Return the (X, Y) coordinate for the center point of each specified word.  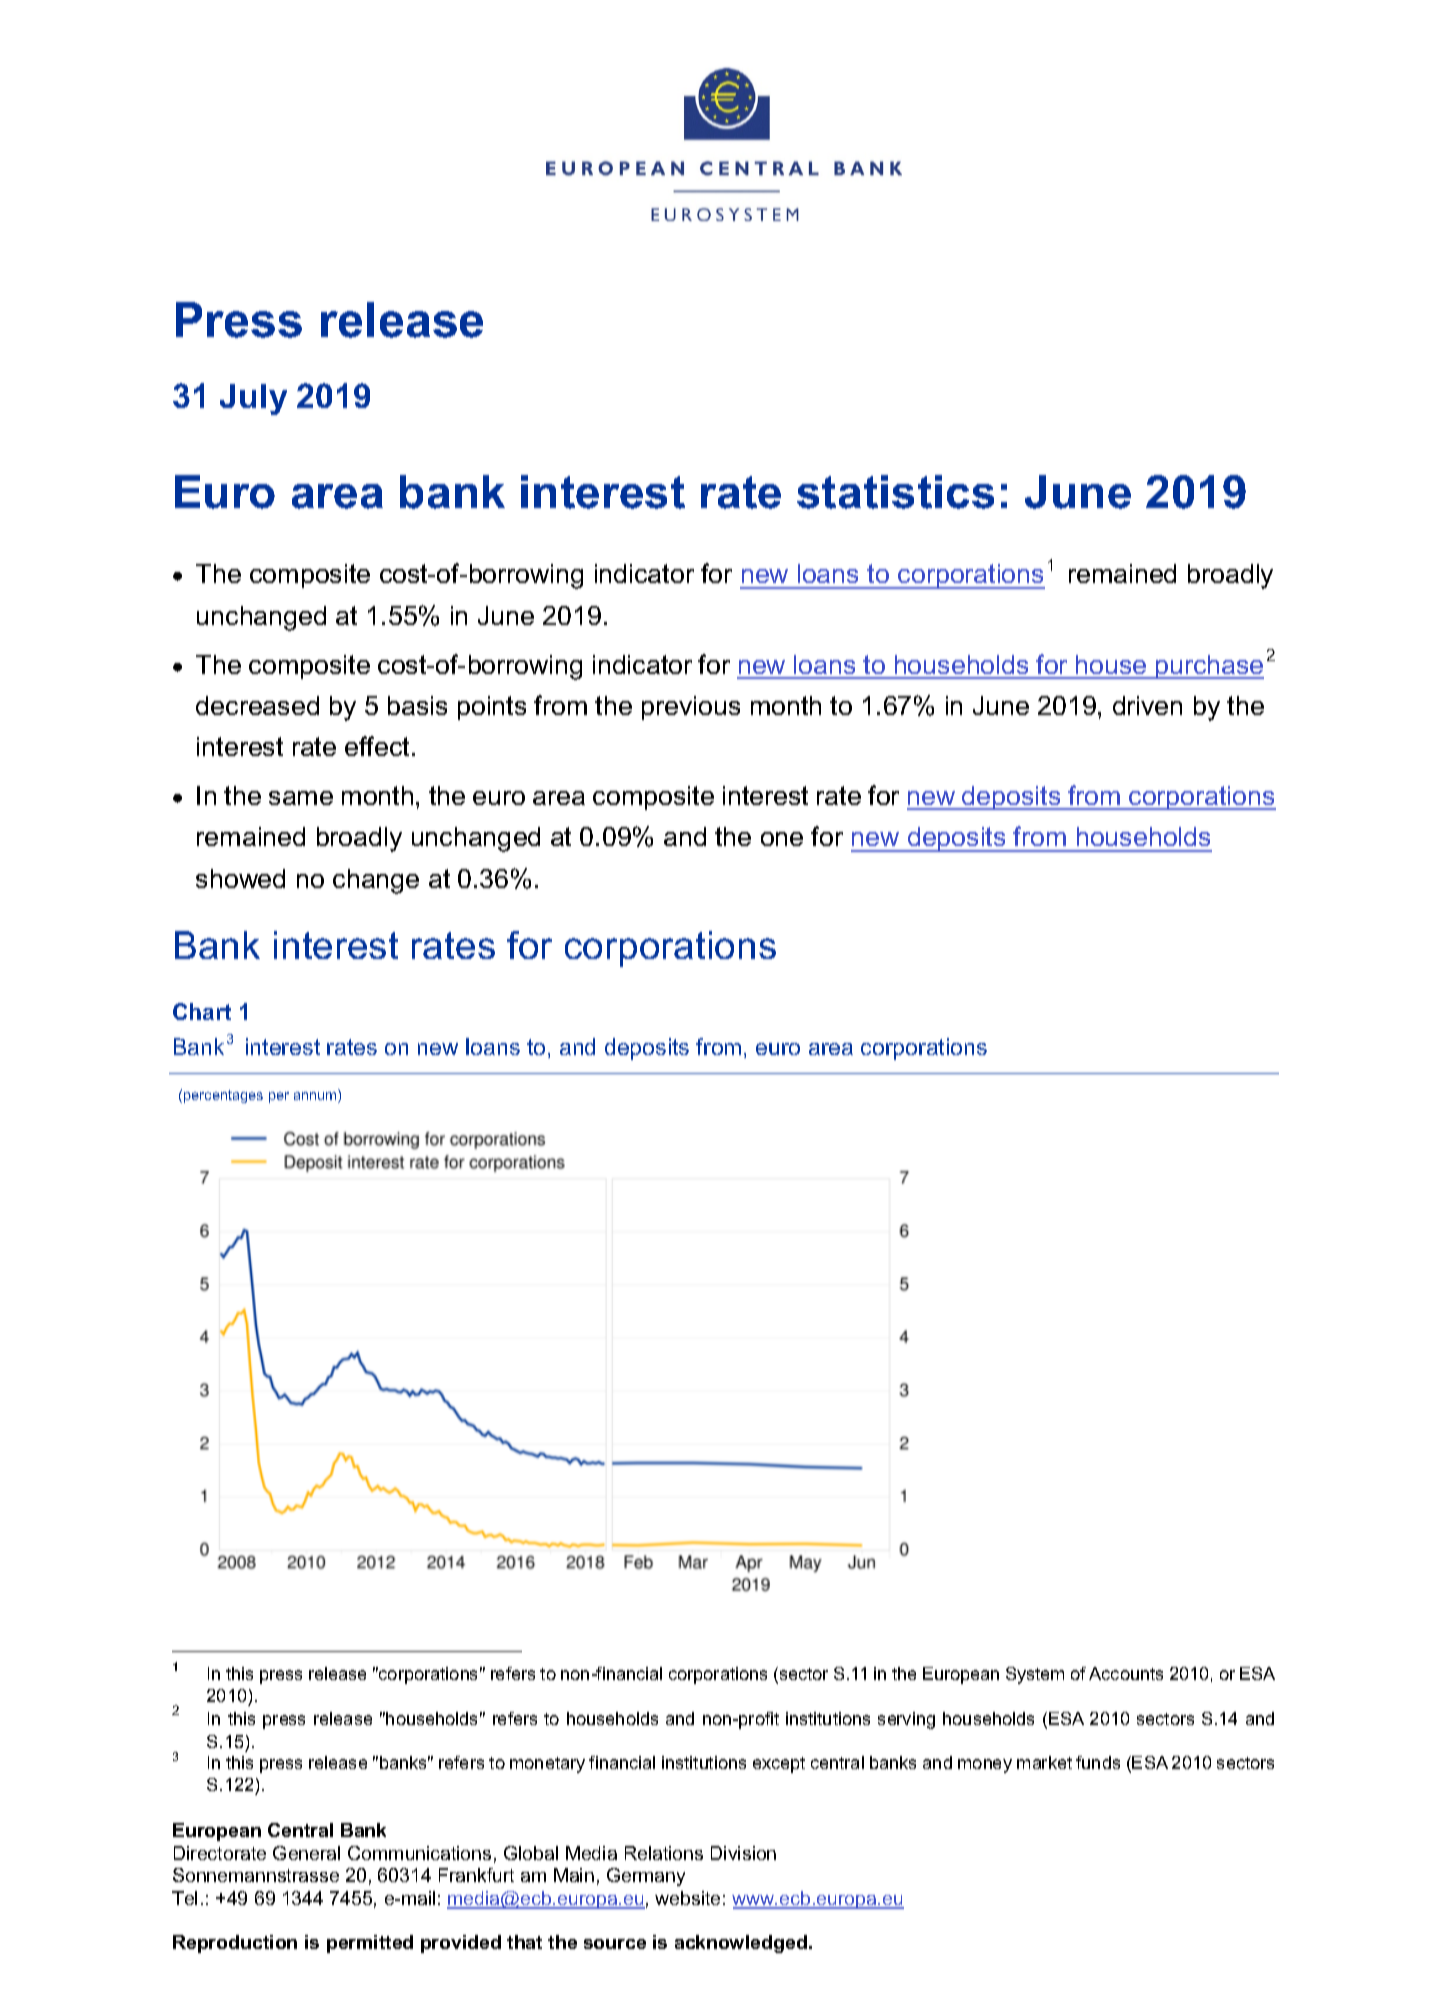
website (687, 1898)
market (1044, 1762)
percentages (223, 1096)
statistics (895, 492)
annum (316, 1097)
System (1035, 1675)
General (306, 1853)
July (253, 399)
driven (1147, 705)
